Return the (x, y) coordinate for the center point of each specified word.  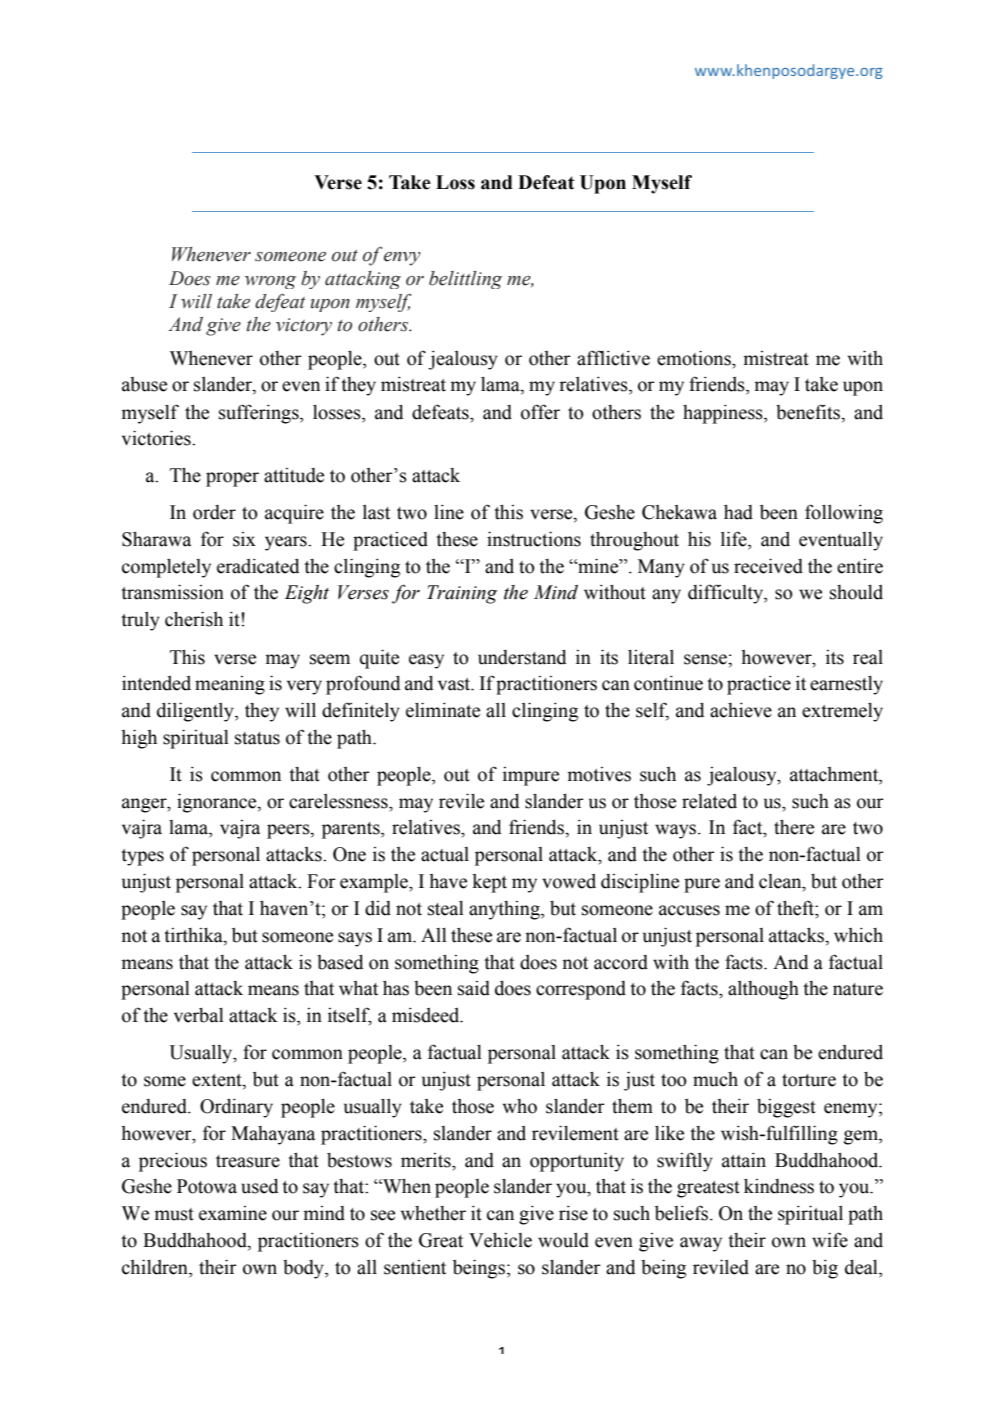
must (174, 1214)
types (142, 857)
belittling (465, 280)
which (858, 935)
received (768, 566)
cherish (194, 619)
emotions (695, 358)
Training (462, 594)
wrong (270, 282)
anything (505, 910)
